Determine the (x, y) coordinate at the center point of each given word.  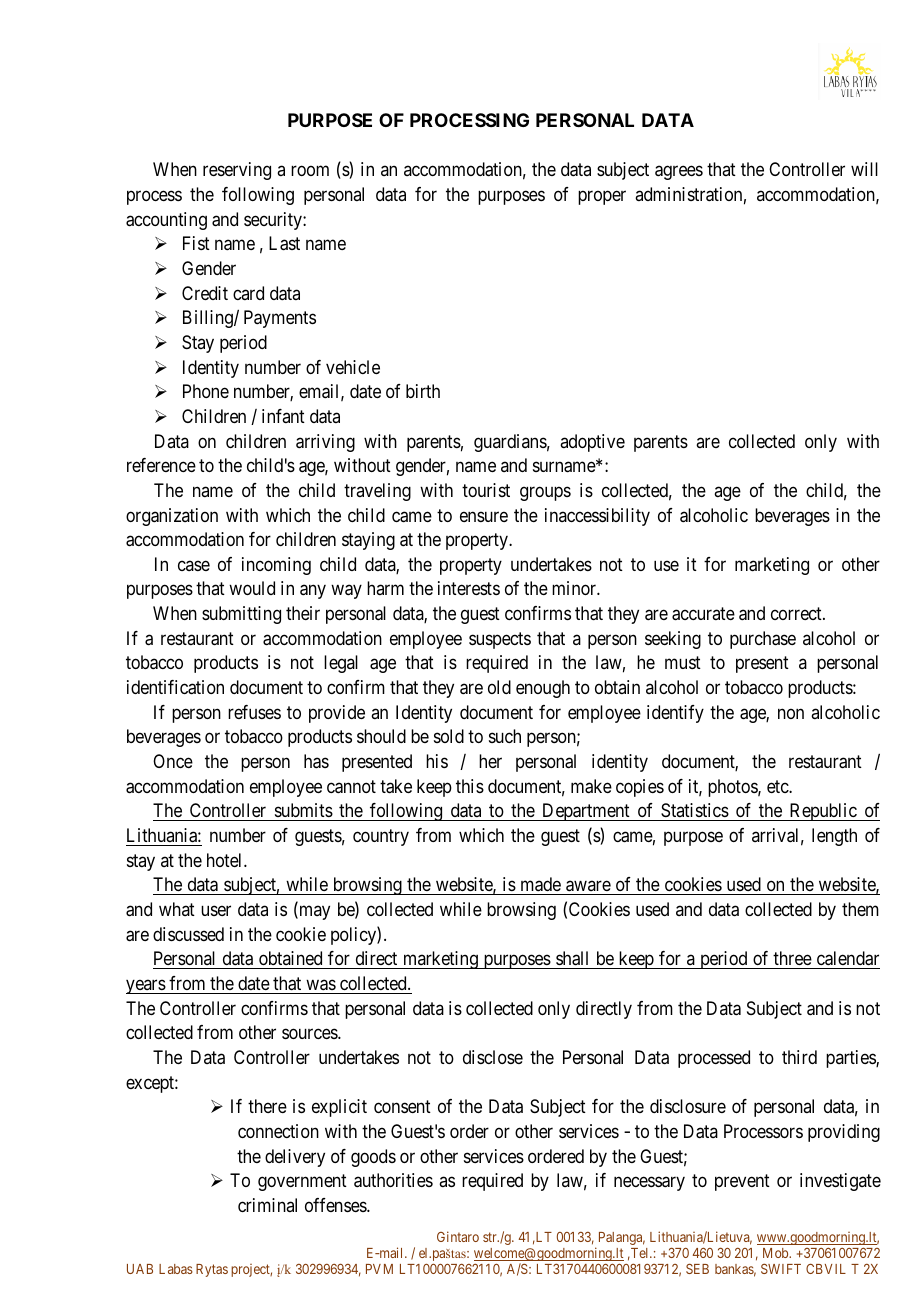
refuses (254, 712)
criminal (267, 1205)
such (505, 736)
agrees (679, 173)
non (791, 713)
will (864, 169)
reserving (237, 171)
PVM (379, 1269)
